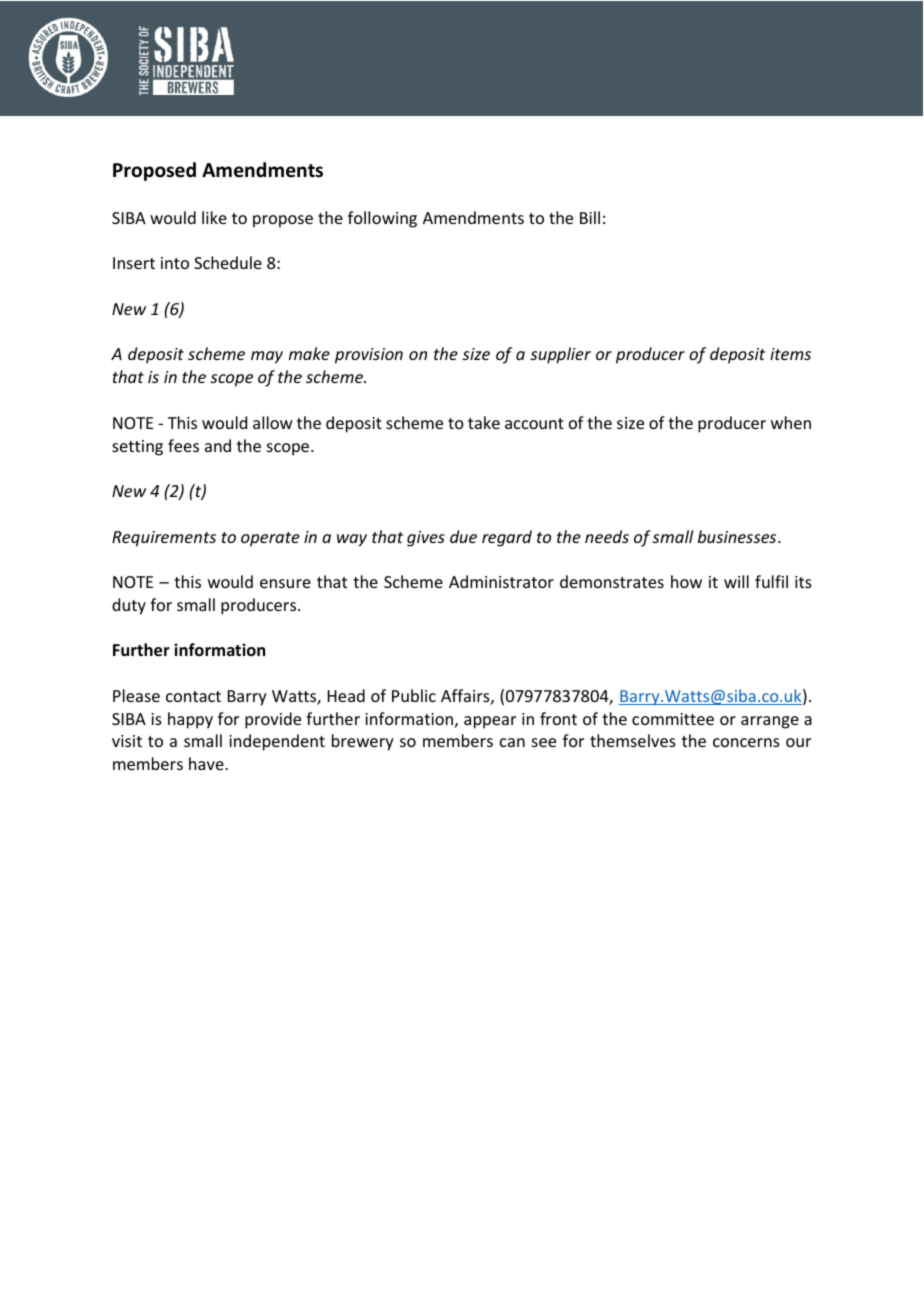 Image resolution: width=924 pixels, height=1308 pixels. I want to click on like, so click(214, 217).
